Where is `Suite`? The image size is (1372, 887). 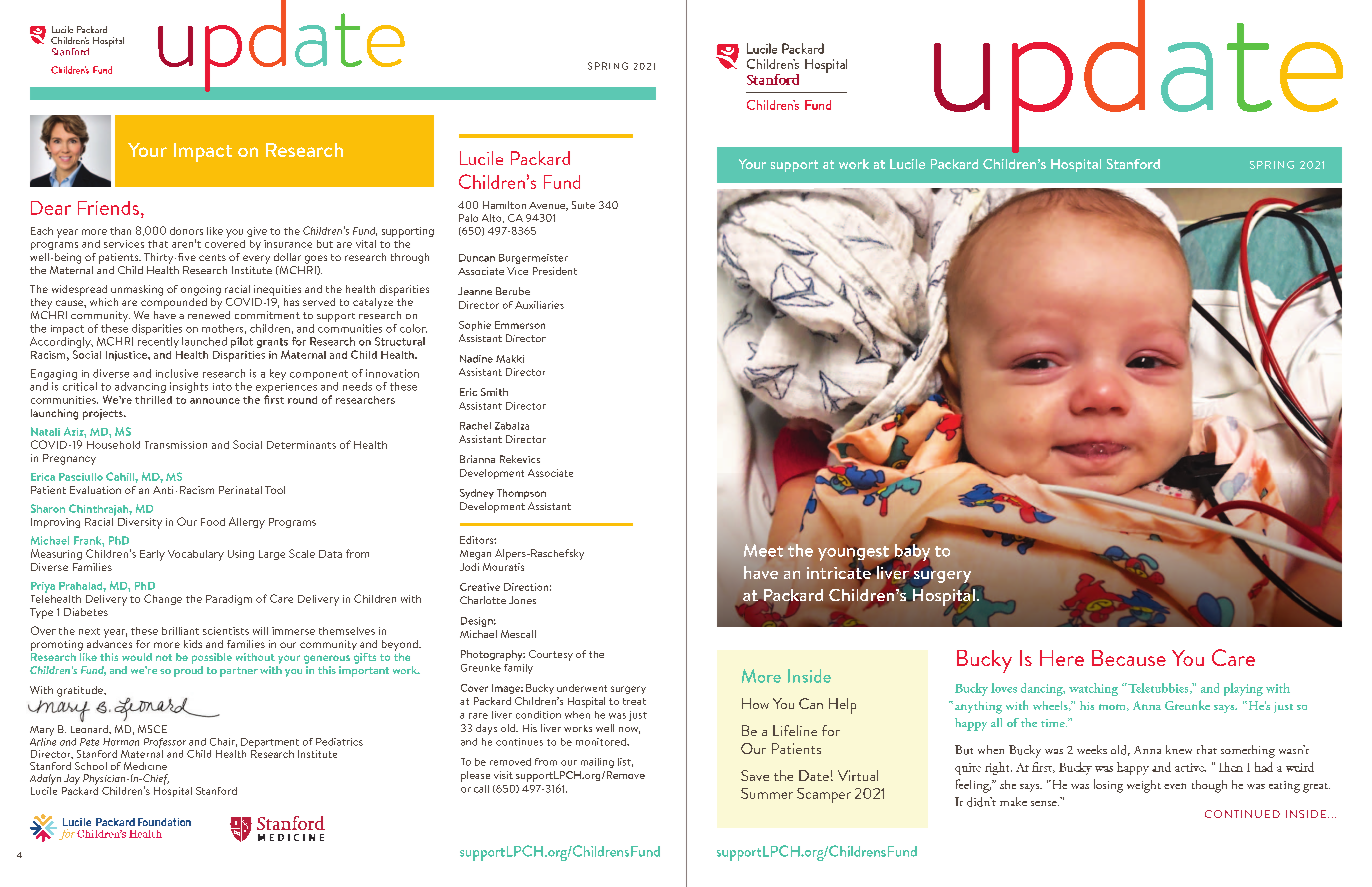
Suite is located at coordinates (583, 205).
